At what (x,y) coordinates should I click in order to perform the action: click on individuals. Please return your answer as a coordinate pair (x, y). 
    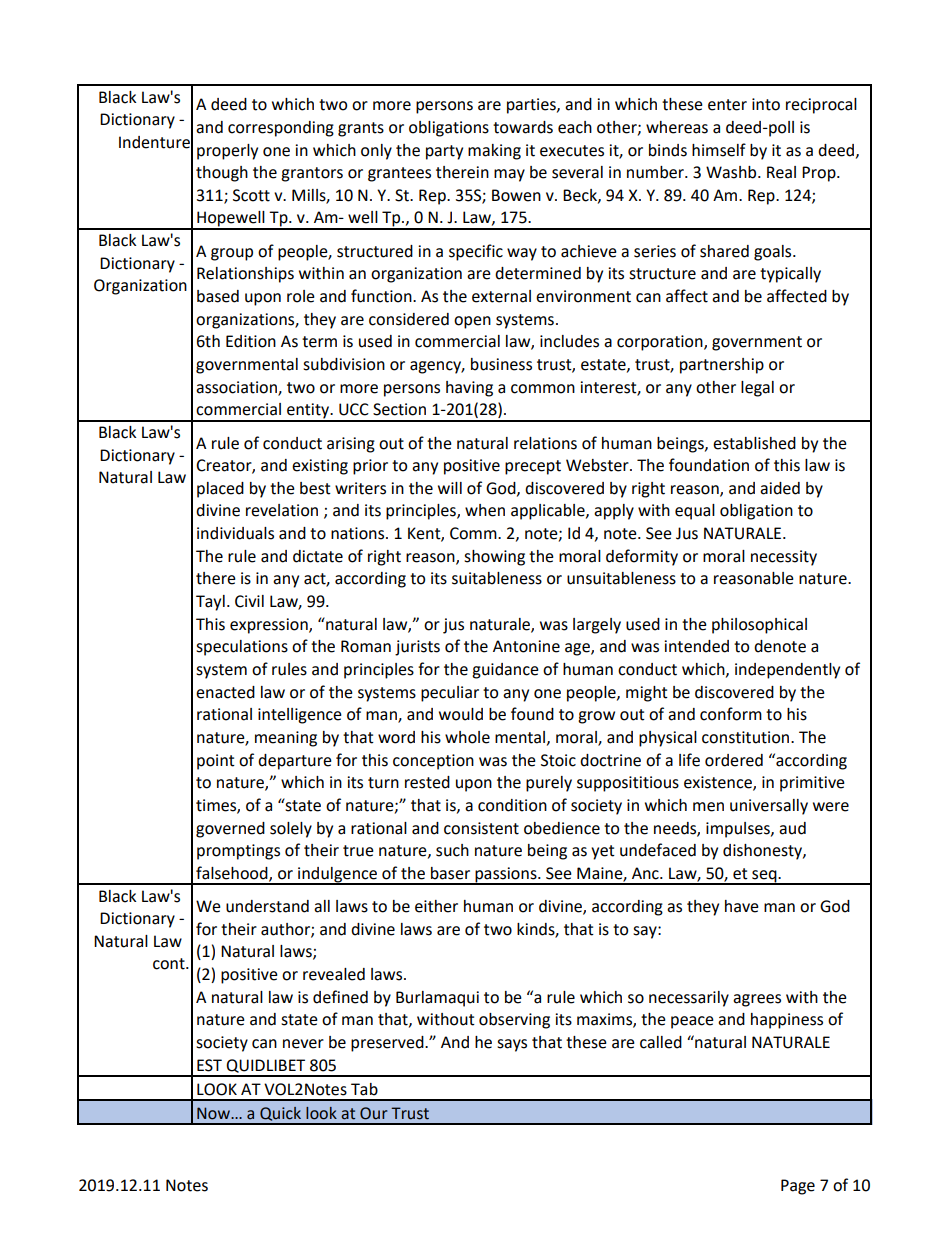
    Looking at the image, I should click on (235, 533).
